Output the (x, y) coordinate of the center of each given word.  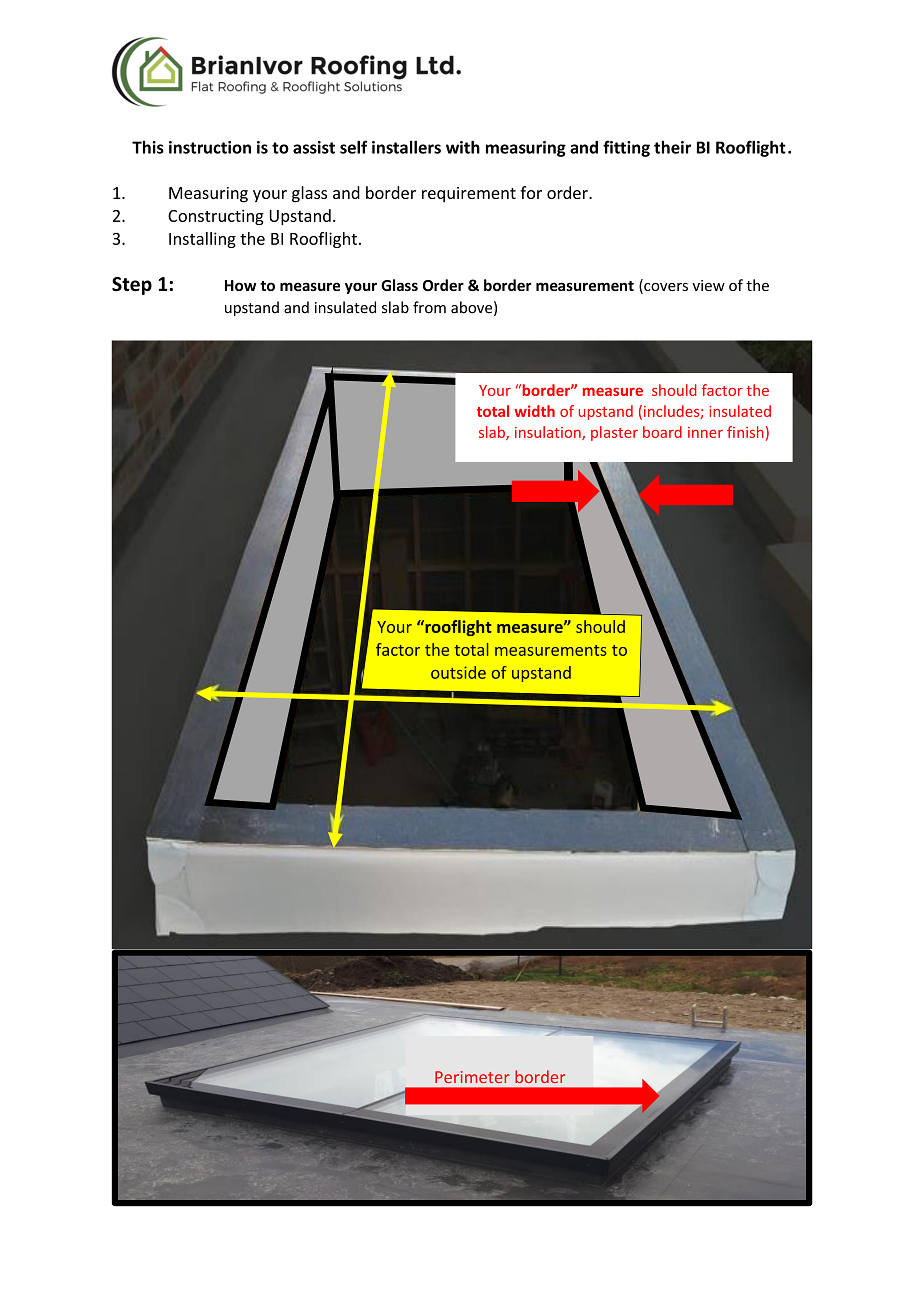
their (672, 147)
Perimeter (472, 1077)
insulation (549, 433)
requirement (469, 194)
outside (458, 672)
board (662, 432)
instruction (210, 147)
